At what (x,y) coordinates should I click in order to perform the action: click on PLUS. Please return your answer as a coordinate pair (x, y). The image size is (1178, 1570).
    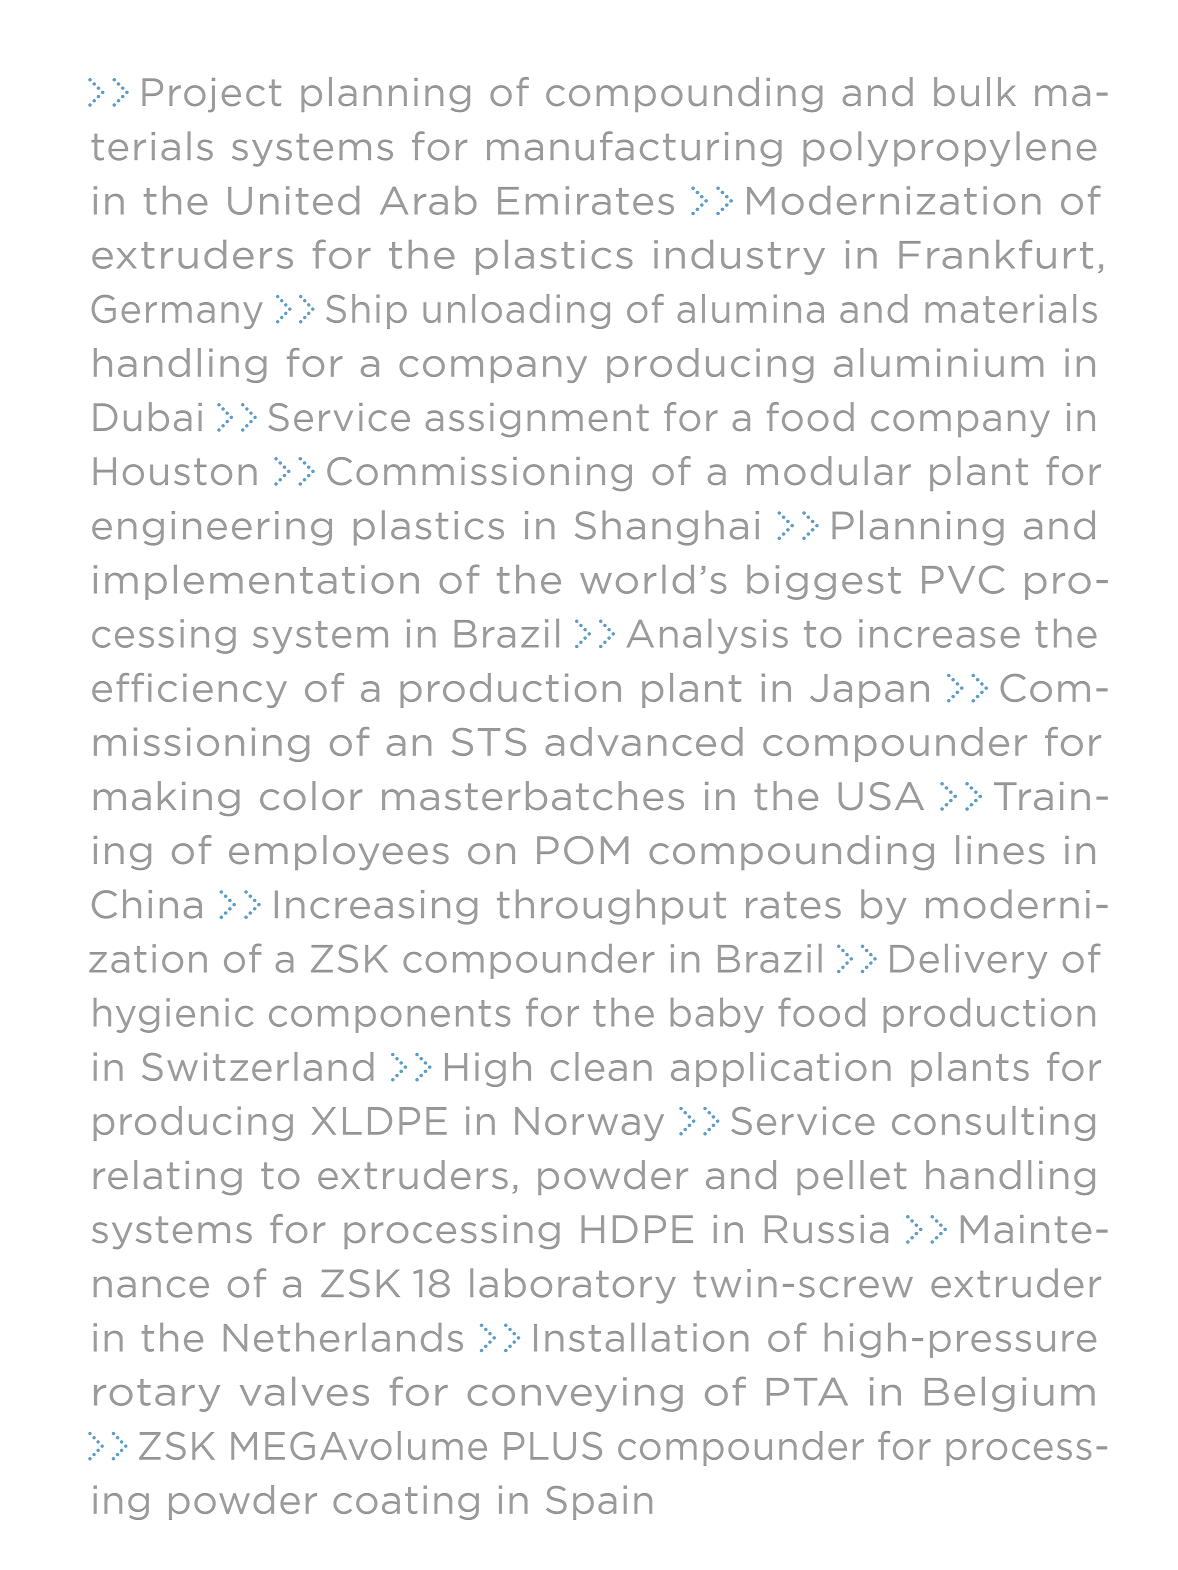
    Looking at the image, I should click on (553, 1446).
